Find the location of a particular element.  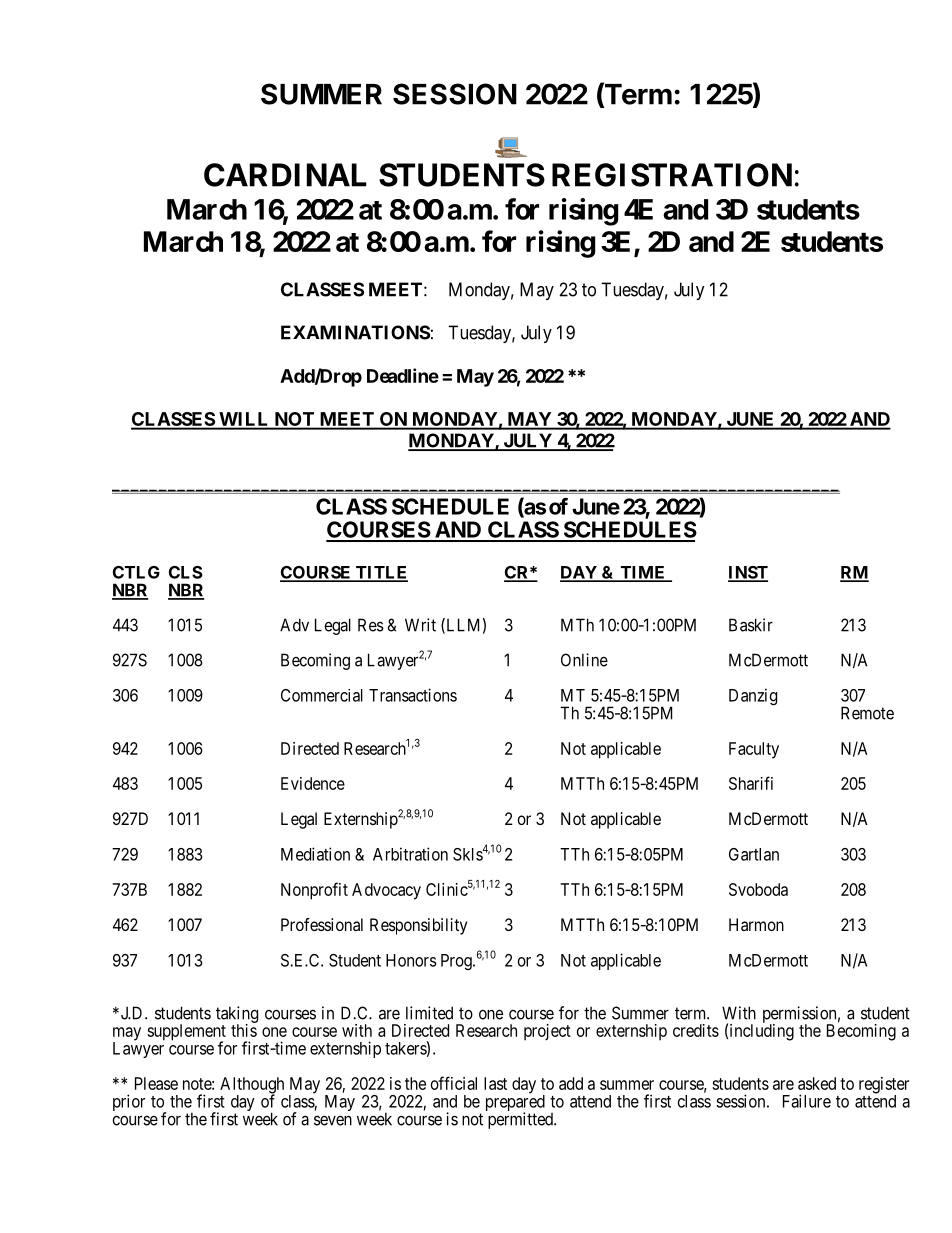

last is located at coordinates (495, 1083).
